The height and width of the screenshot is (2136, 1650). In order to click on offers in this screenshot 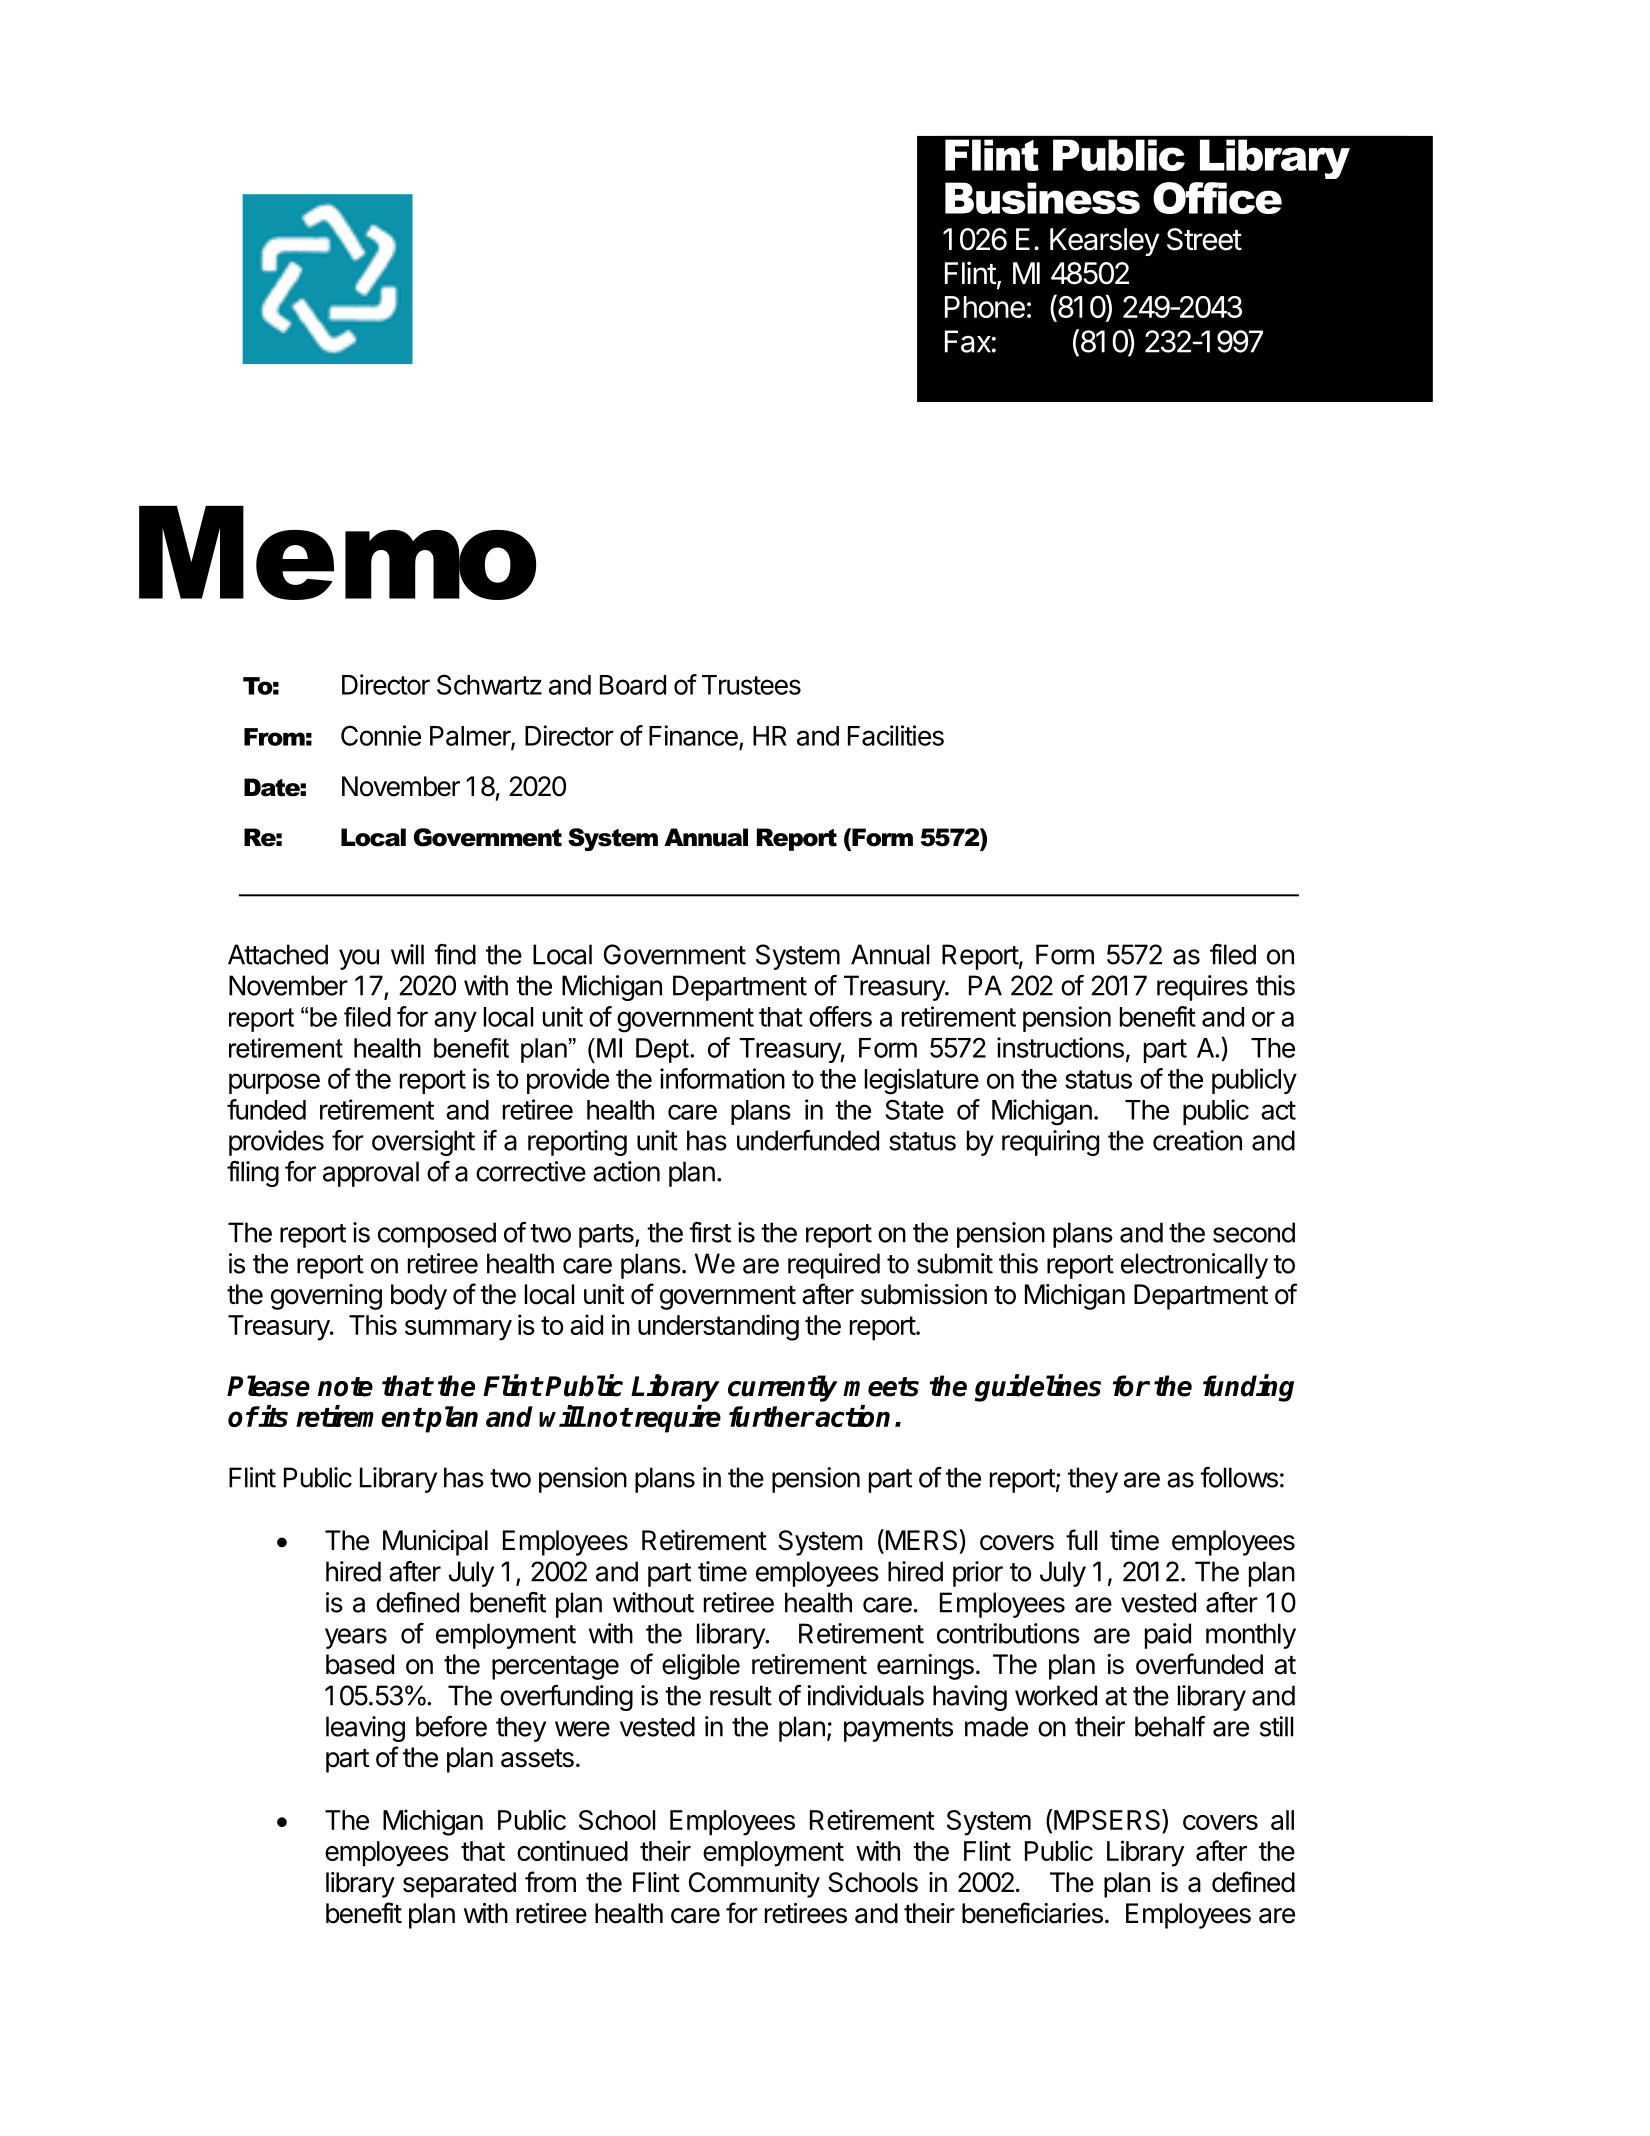, I will do `click(840, 1016)`.
